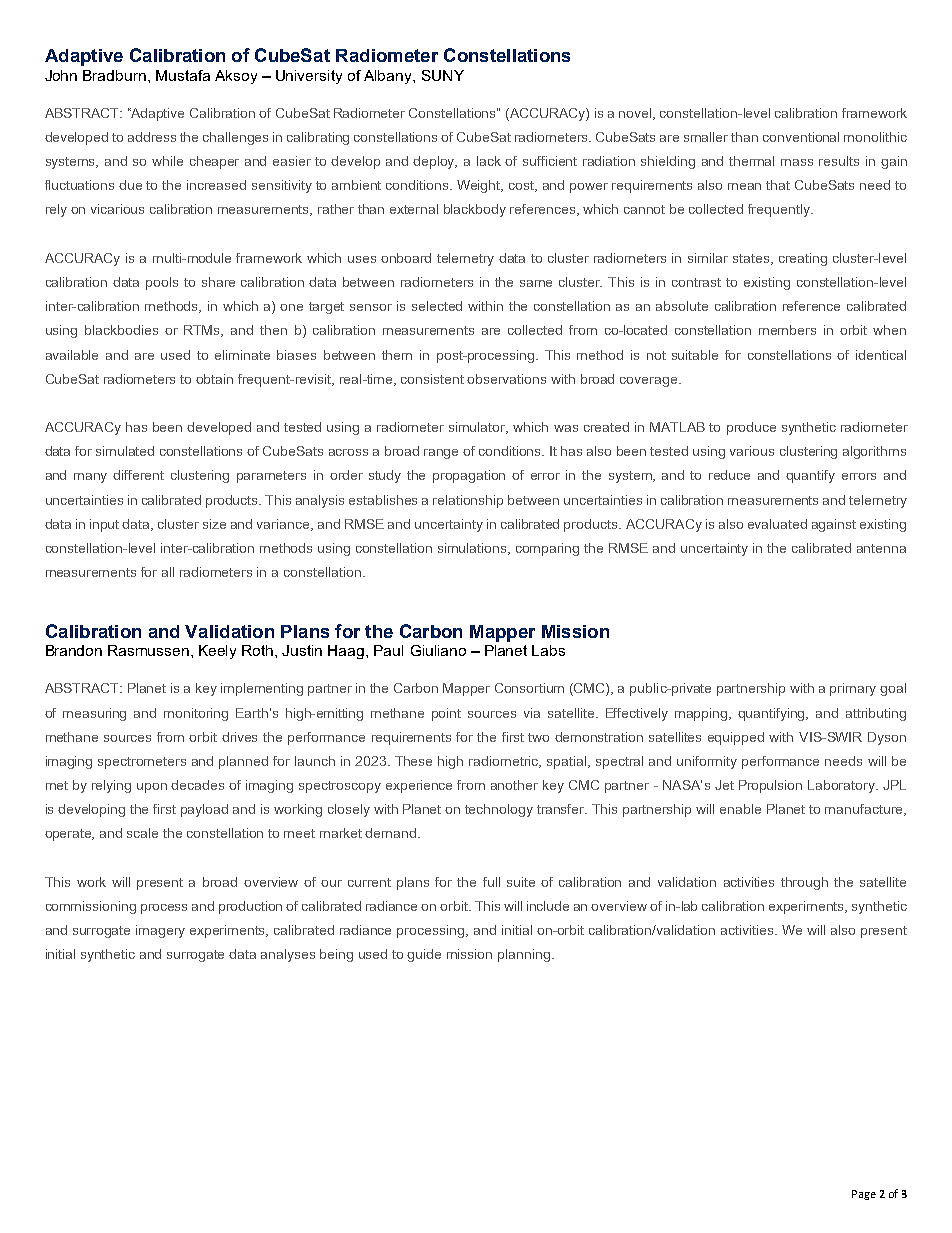 The width and height of the image is (952, 1233). I want to click on full, so click(491, 882).
